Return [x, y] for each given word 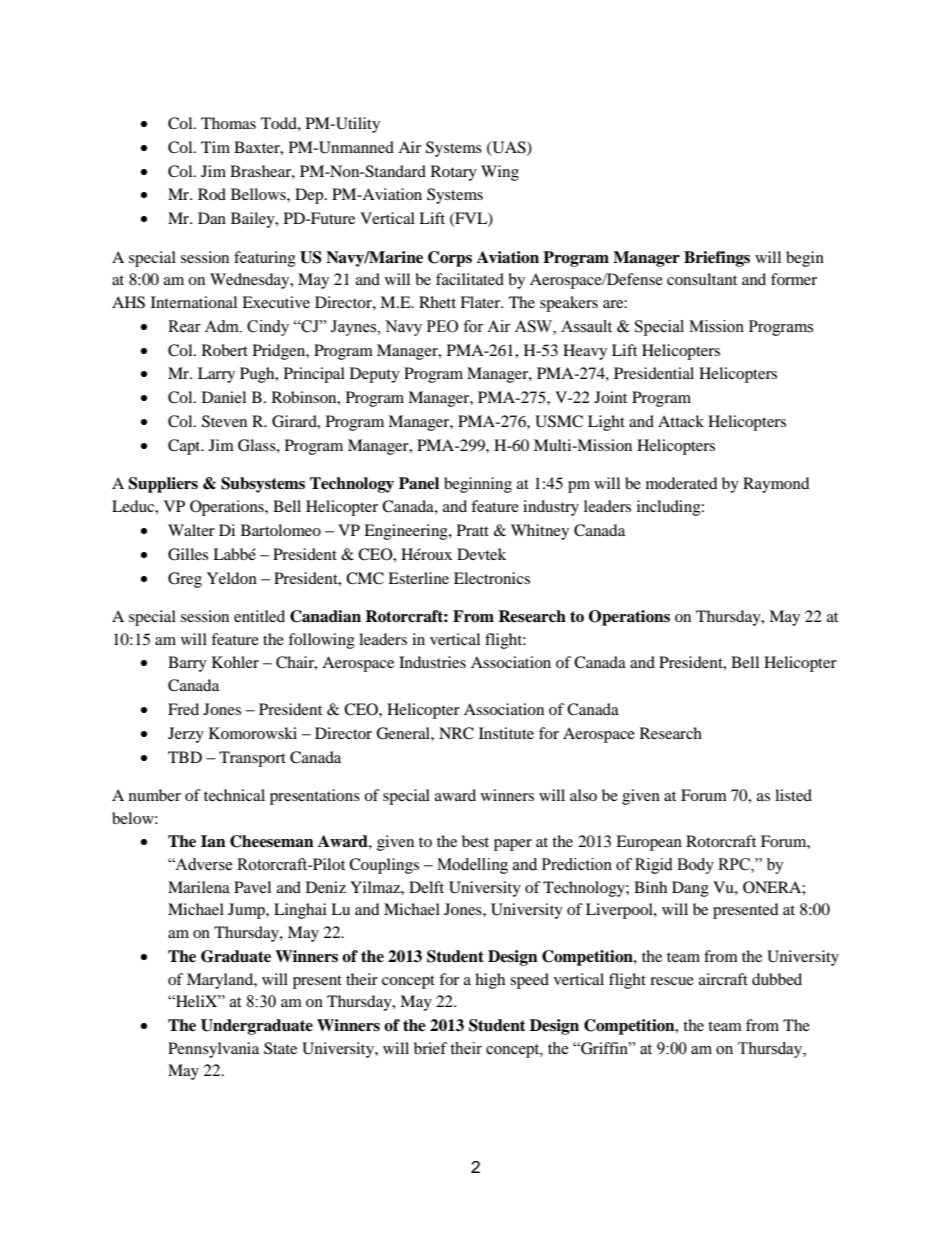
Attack [681, 421]
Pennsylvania [213, 1050]
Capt [185, 447]
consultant [702, 279]
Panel [419, 483]
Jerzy [186, 735]
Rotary [454, 173]
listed [793, 795]
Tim [215, 147]
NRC [456, 733]
